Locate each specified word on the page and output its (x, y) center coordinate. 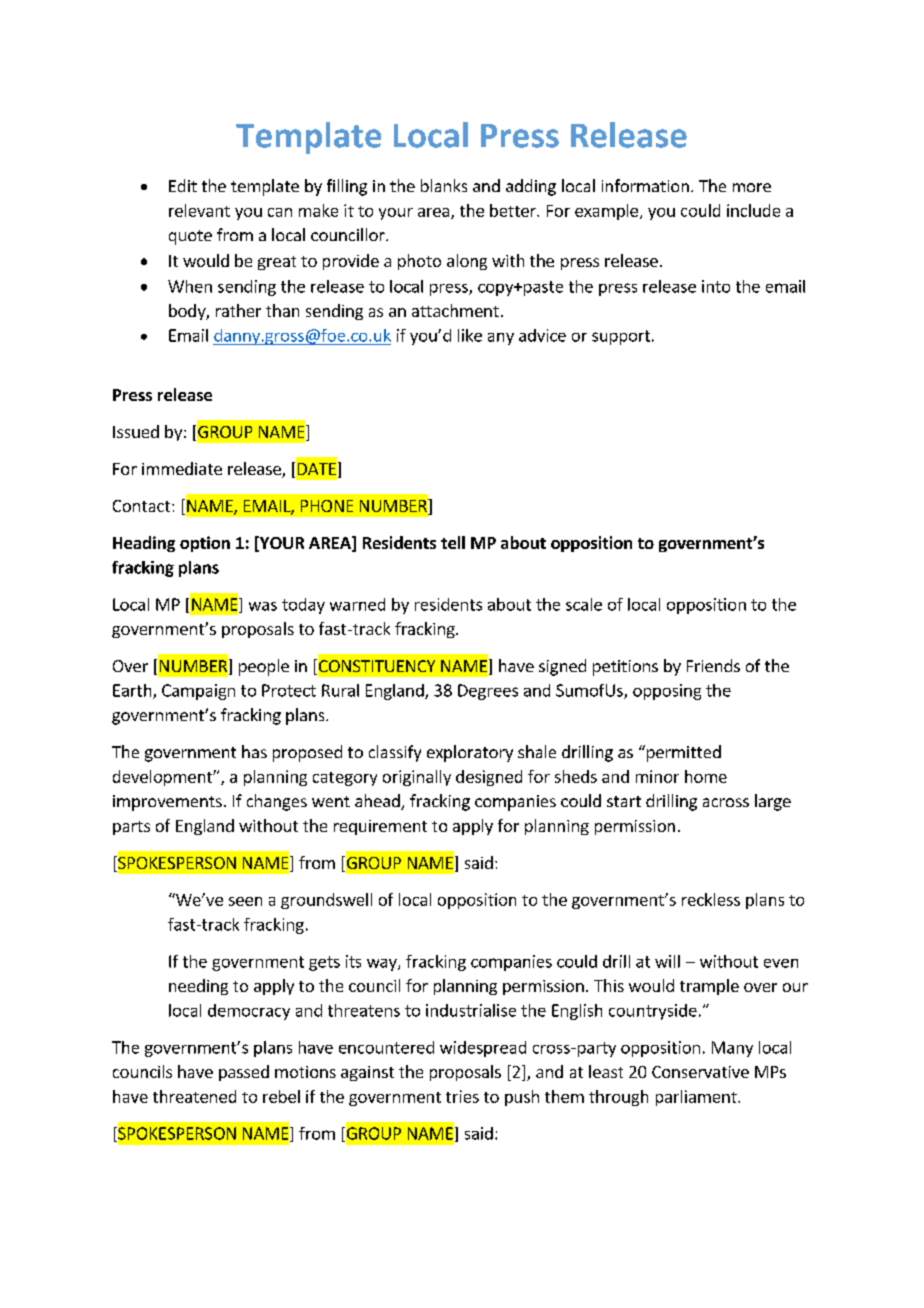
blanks (444, 185)
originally (417, 778)
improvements (167, 803)
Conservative (700, 1072)
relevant (199, 210)
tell (453, 542)
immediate (182, 468)
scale (584, 604)
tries (462, 1096)
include (753, 210)
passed (244, 1073)
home (706, 776)
